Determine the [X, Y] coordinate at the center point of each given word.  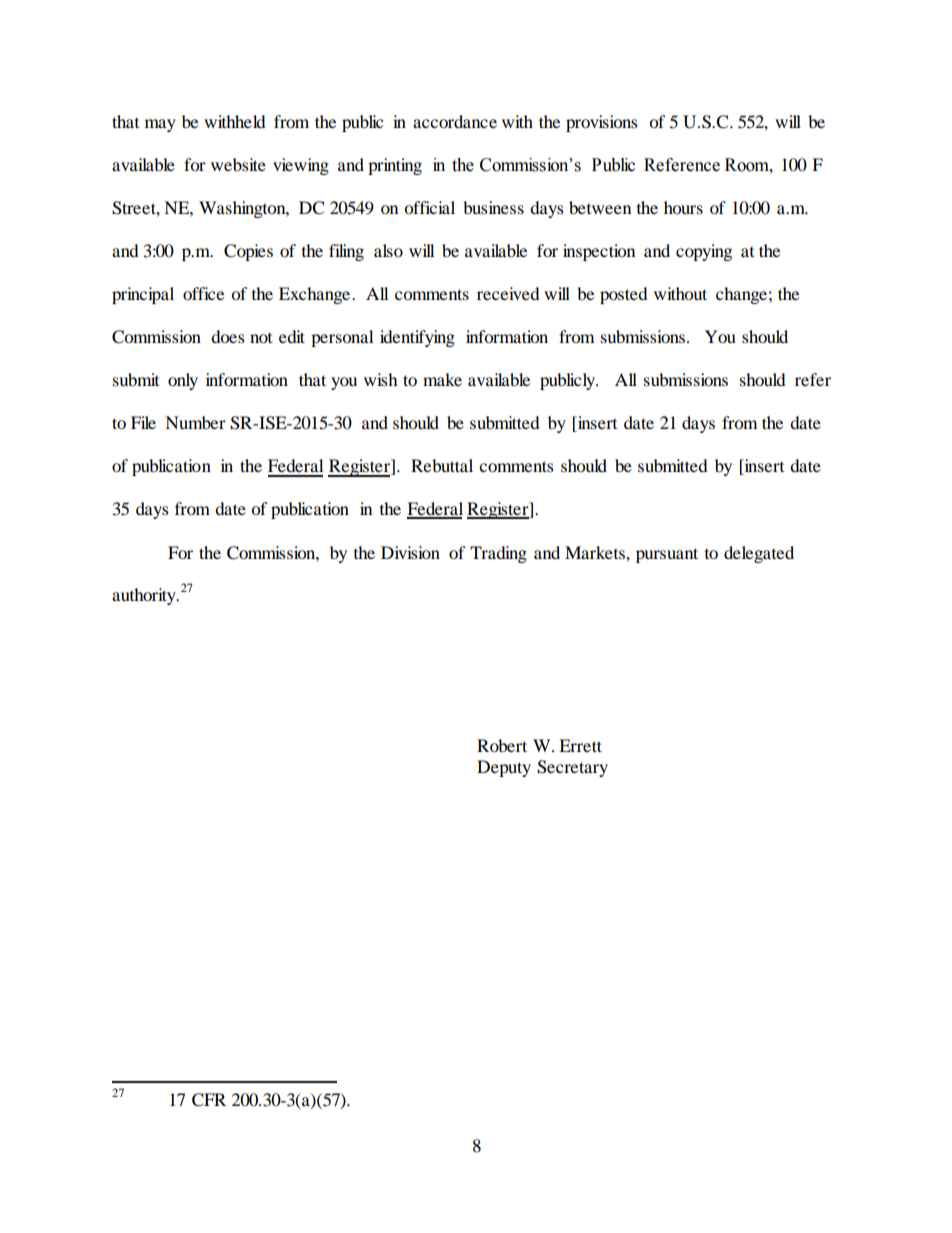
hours [683, 207]
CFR [209, 1100]
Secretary [572, 768]
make [442, 379]
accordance [455, 121]
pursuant [667, 555]
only [183, 381]
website [238, 164]
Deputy [504, 768]
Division [410, 552]
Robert [502, 745]
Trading [498, 554]
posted [624, 295]
